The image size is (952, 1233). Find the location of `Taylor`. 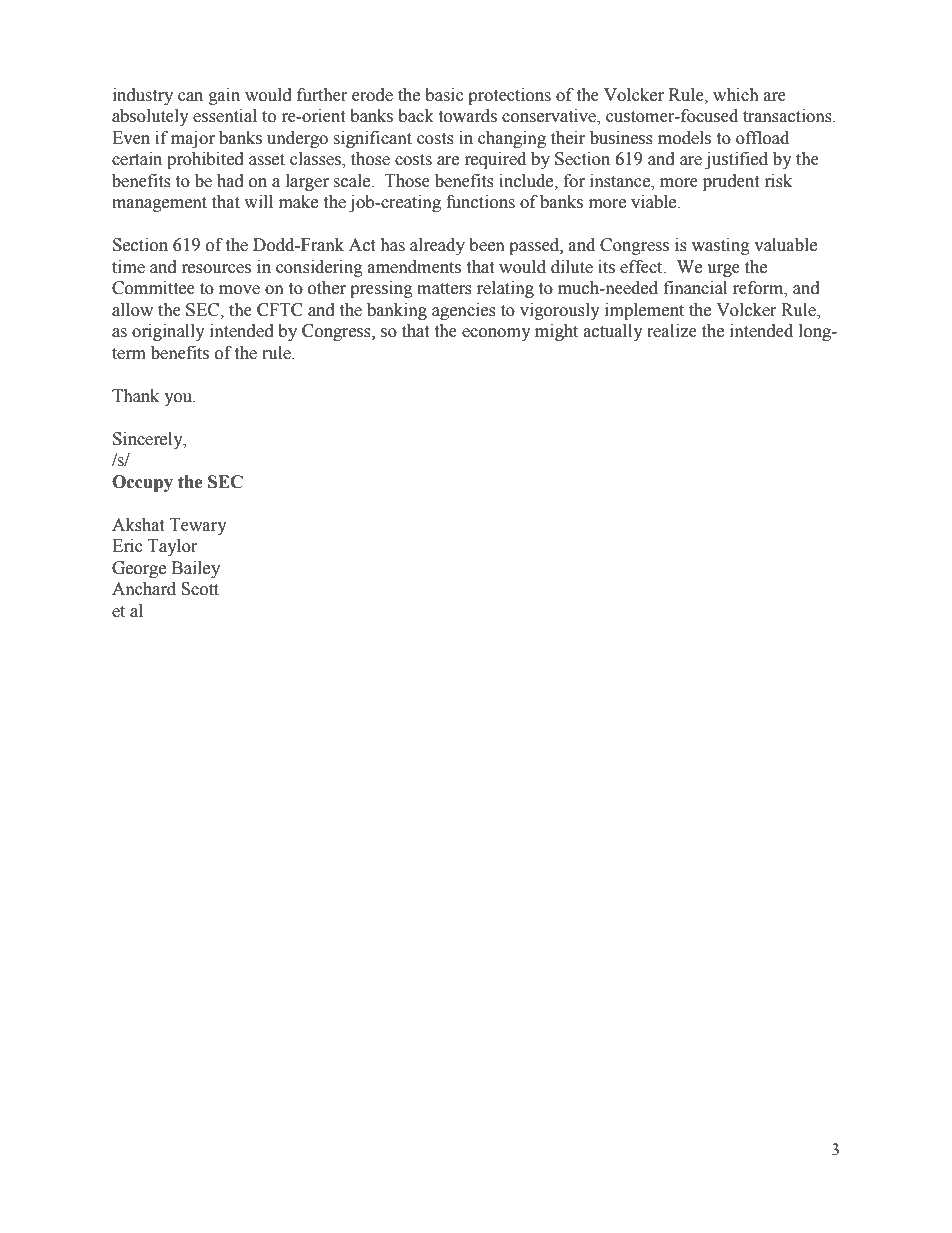

Taylor is located at coordinates (172, 547).
